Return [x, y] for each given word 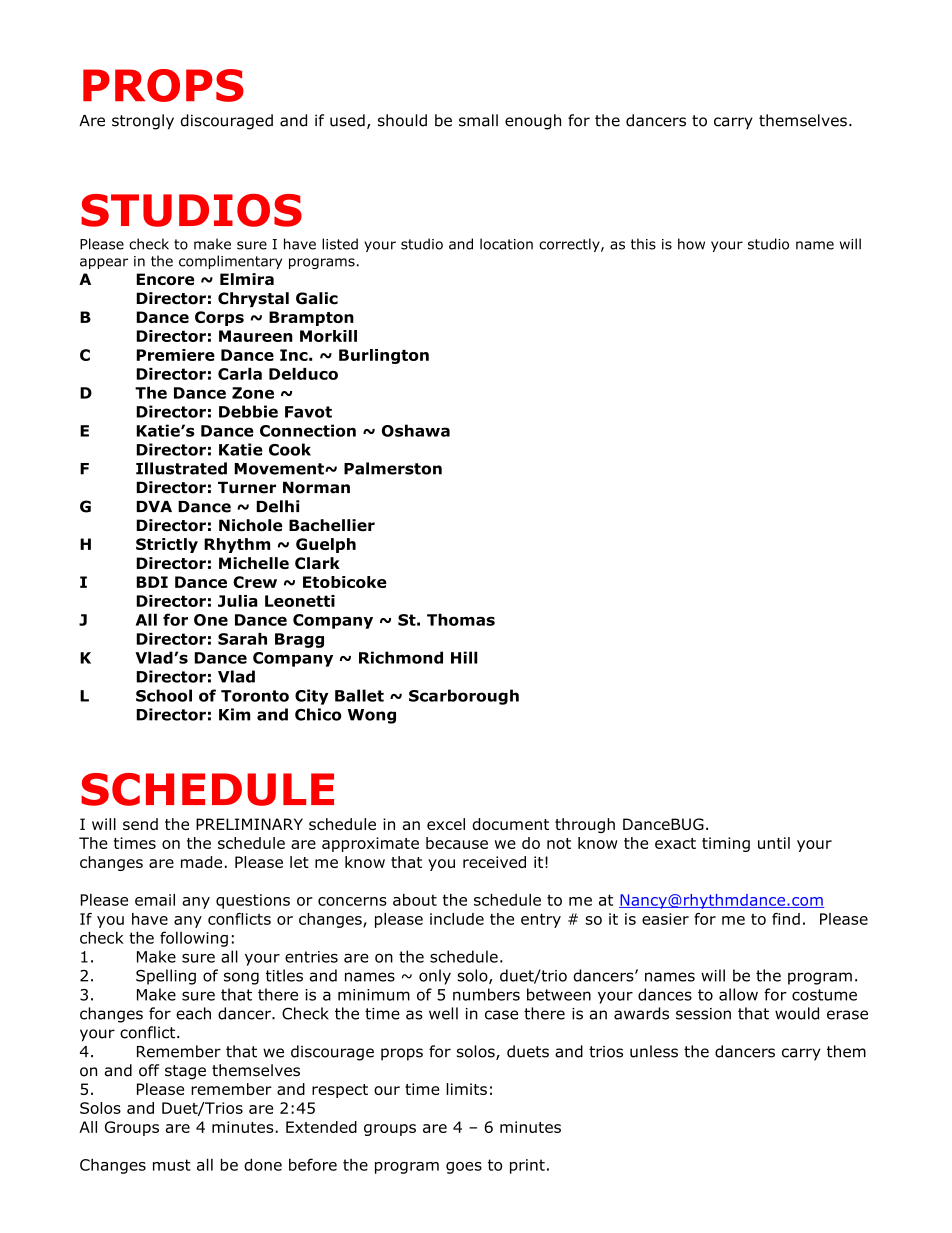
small [478, 120]
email [155, 900]
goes [464, 1168]
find [786, 919]
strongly [143, 122]
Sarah [242, 639]
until [774, 843]
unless [654, 1051]
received [494, 862]
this [643, 244]
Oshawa [416, 430]
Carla [240, 374]
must [172, 1165]
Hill [464, 657]
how [691, 244]
